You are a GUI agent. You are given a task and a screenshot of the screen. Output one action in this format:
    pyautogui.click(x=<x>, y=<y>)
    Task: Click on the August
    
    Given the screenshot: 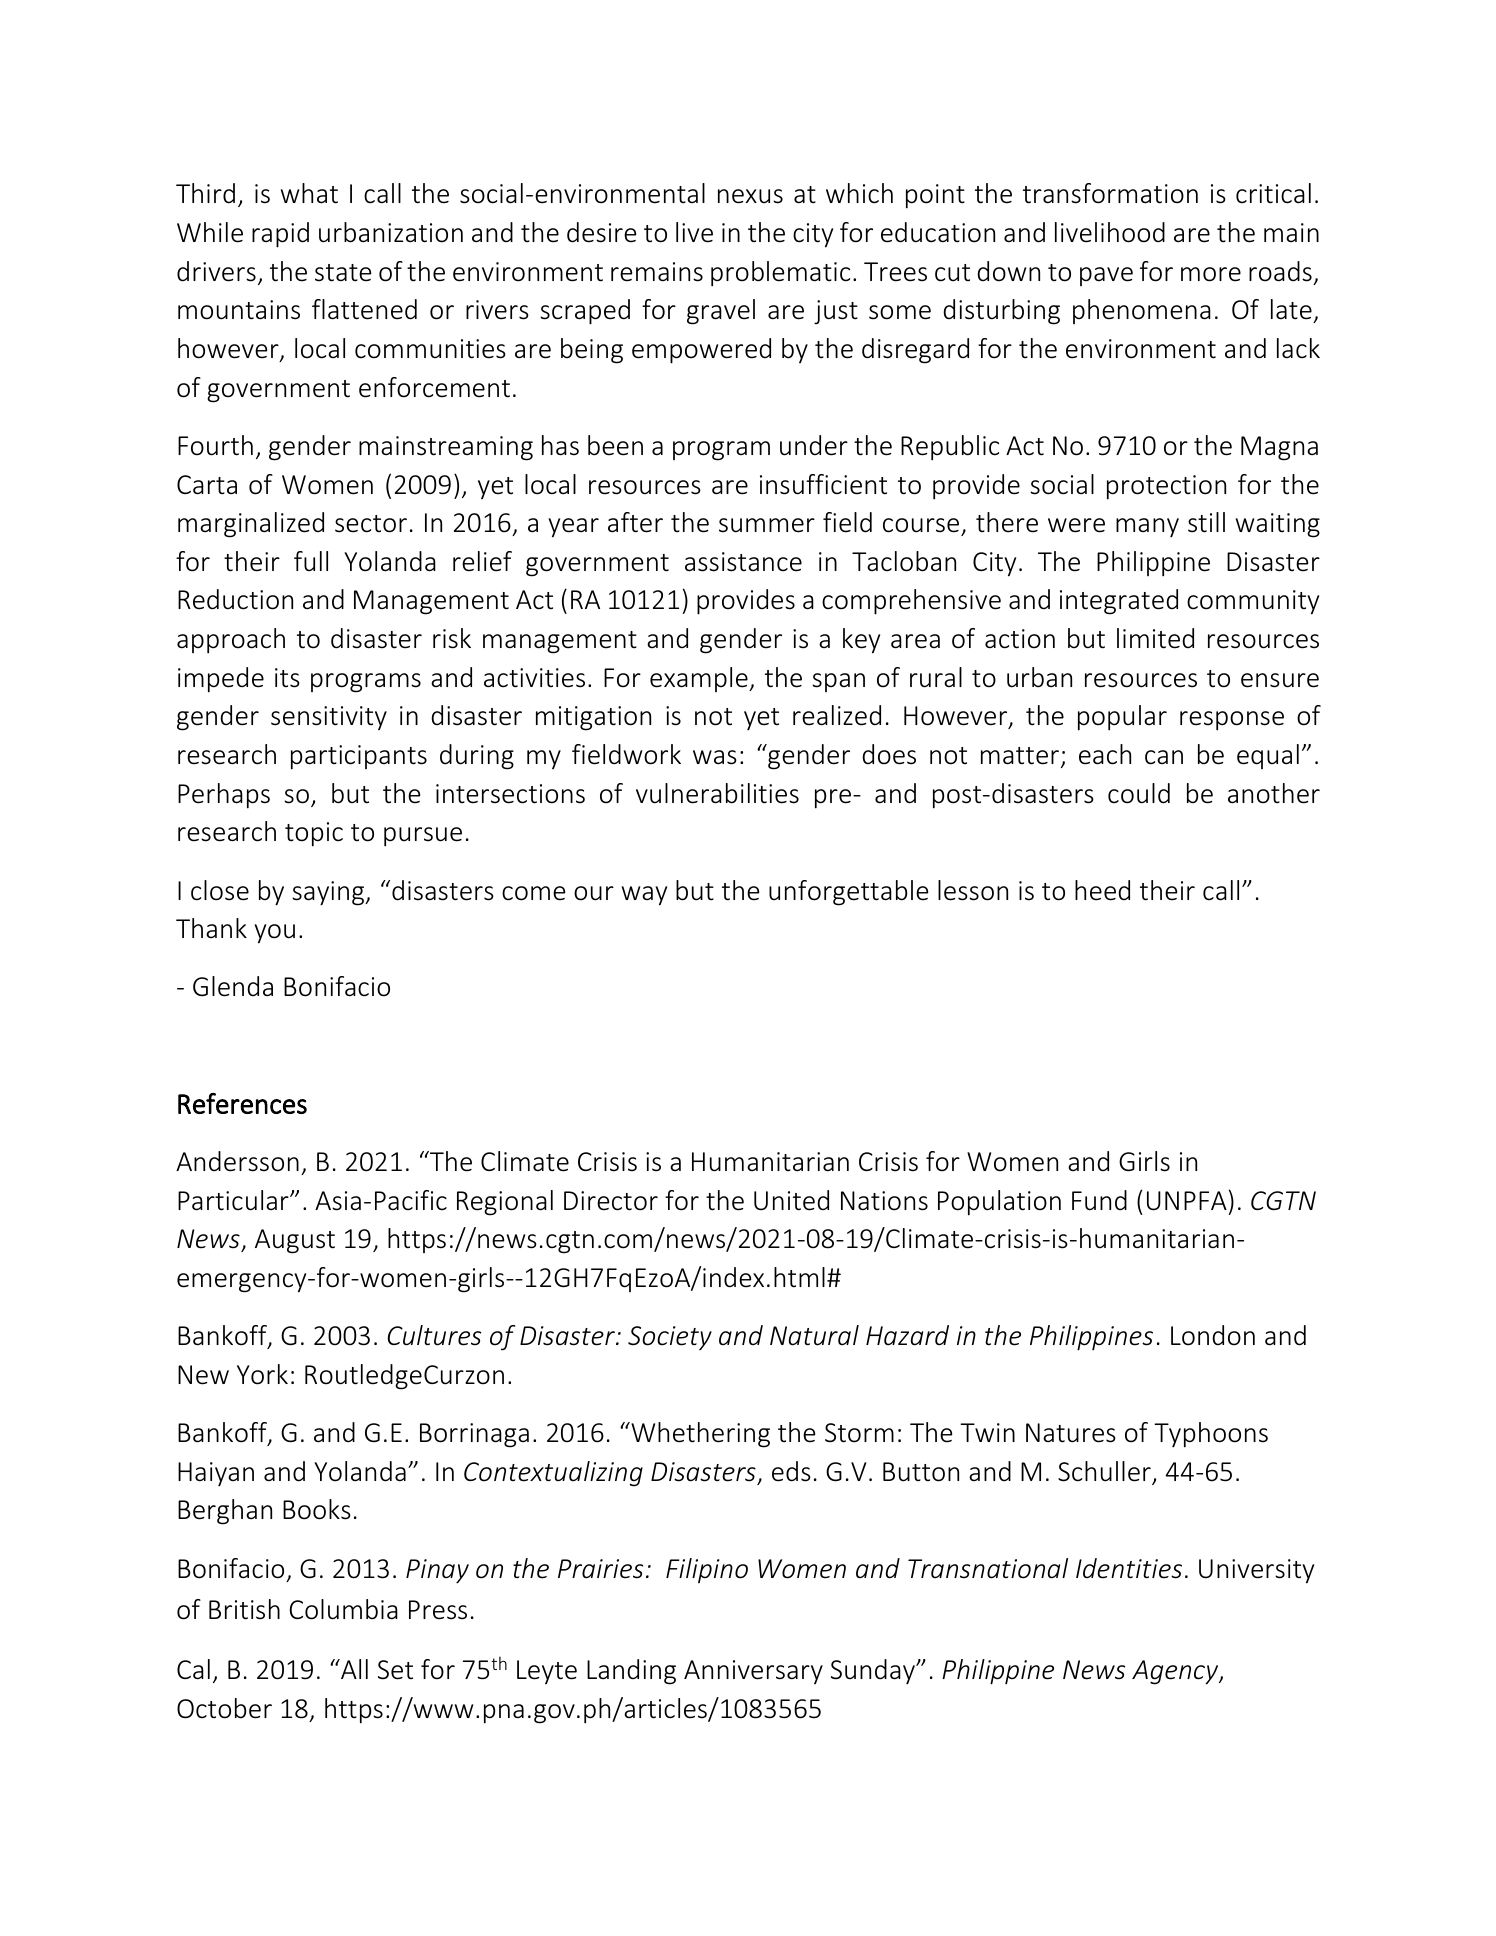 What is the action you would take?
    pyautogui.click(x=295, y=1241)
